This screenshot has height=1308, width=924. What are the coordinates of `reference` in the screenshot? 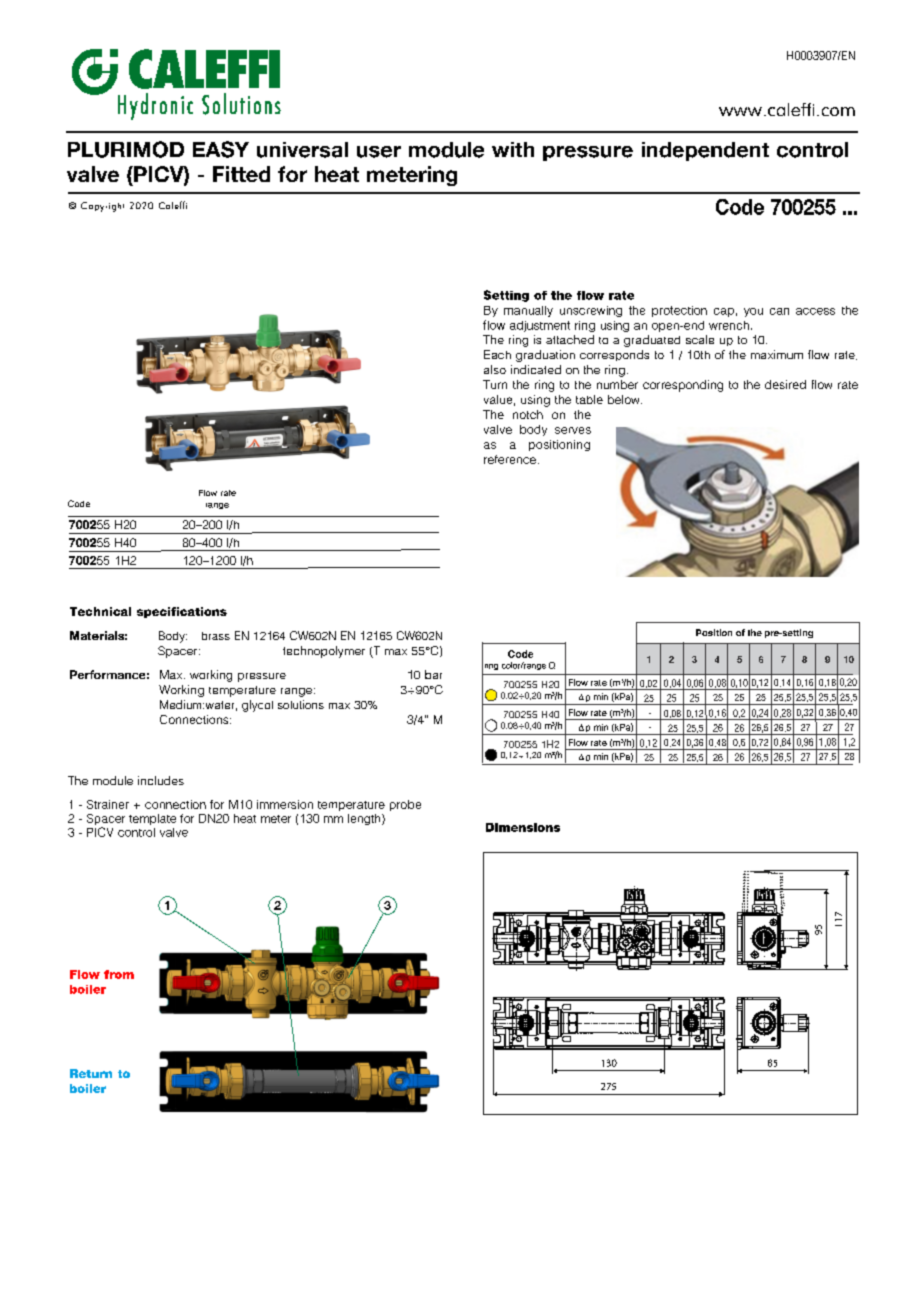 It's located at (510, 459).
